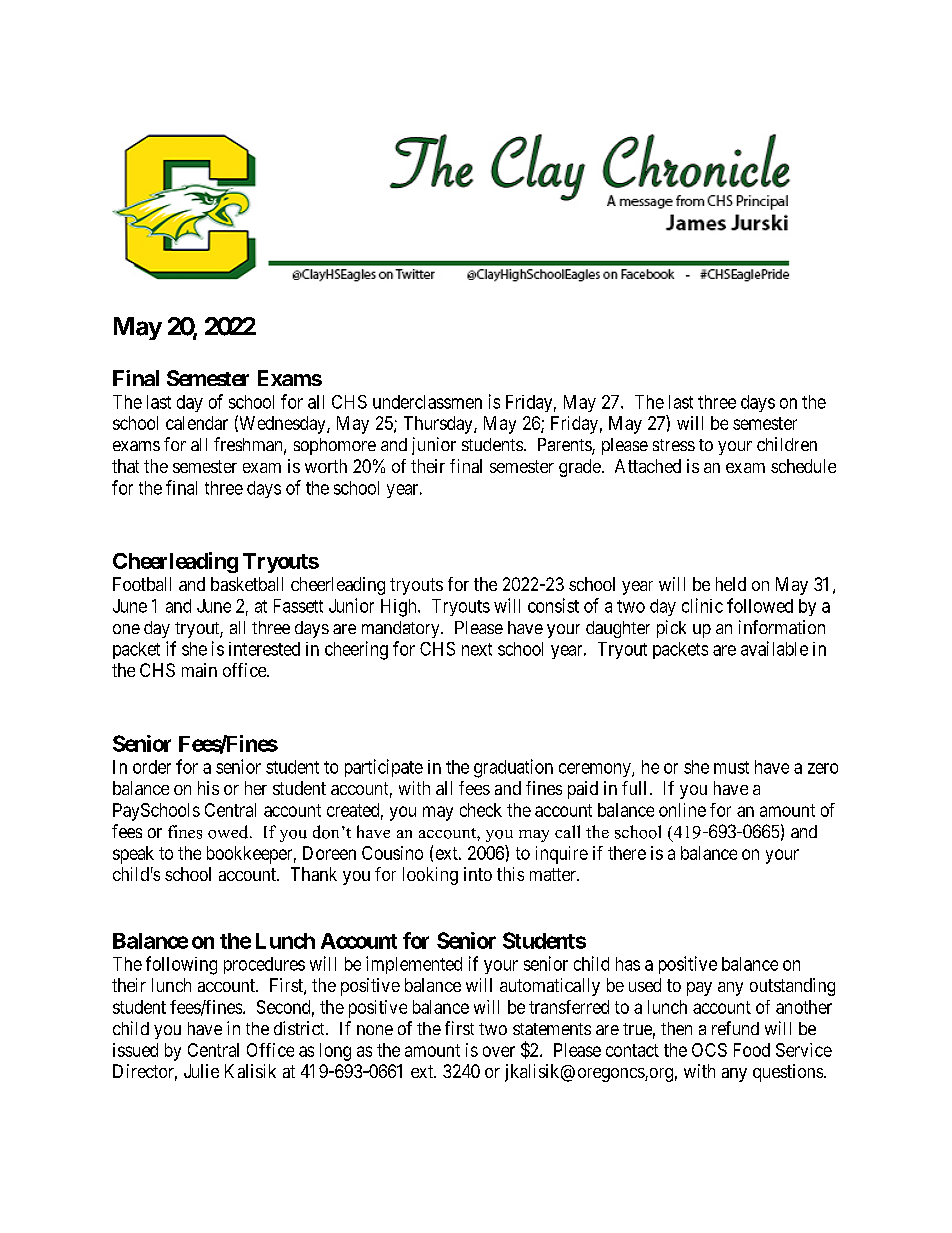  Describe the element at coordinates (674, 445) in the image. I see `stress` at that location.
